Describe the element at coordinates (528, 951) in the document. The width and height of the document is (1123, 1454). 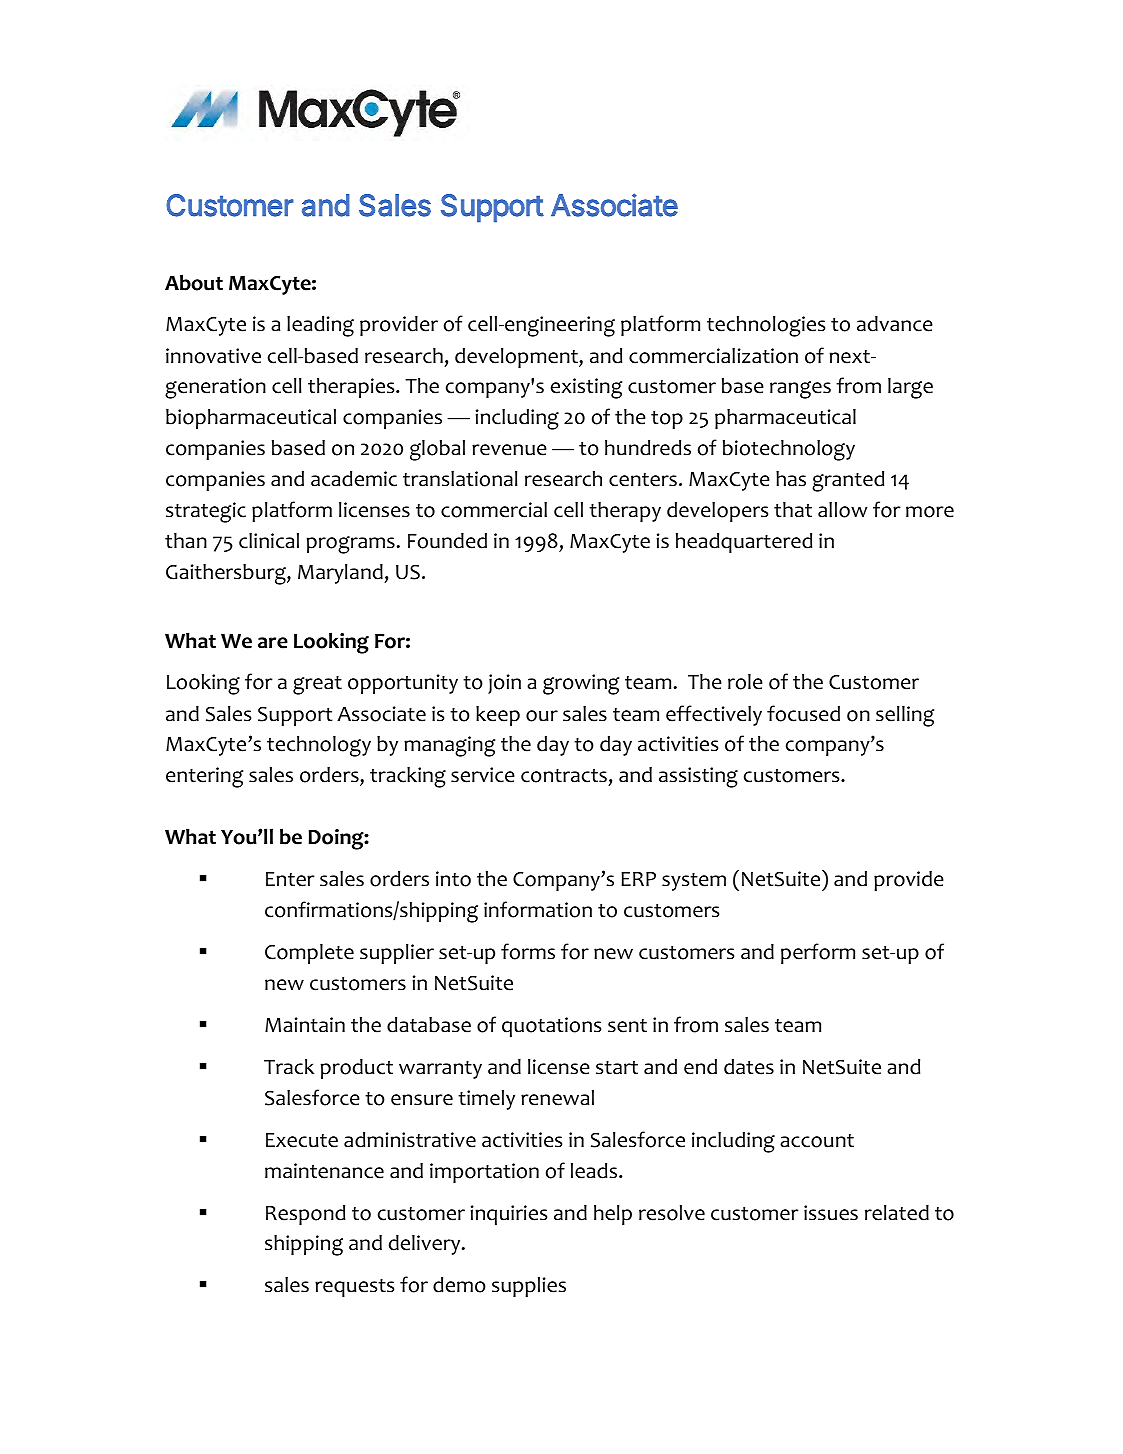
I see `forms` at that location.
